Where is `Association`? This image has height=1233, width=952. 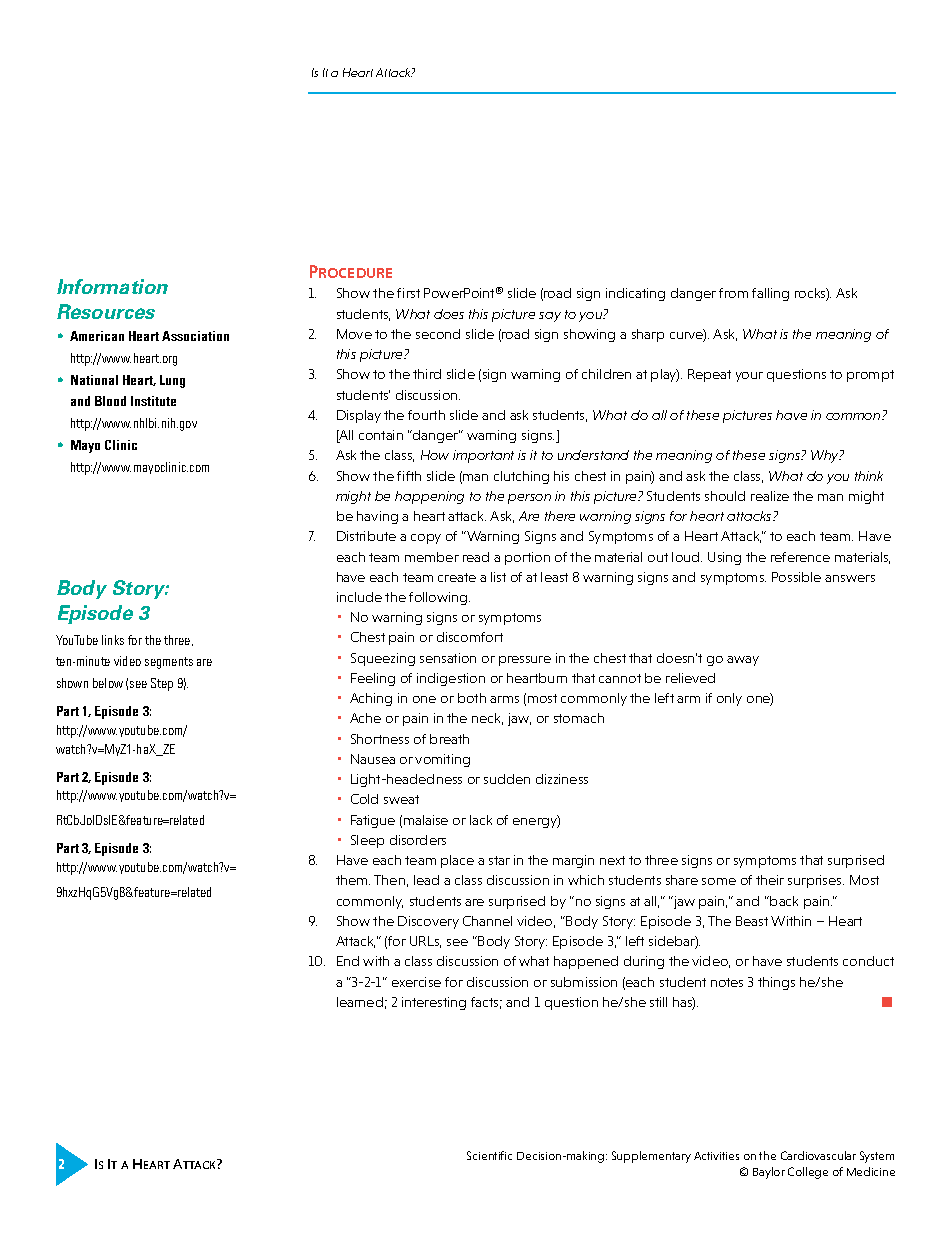 Association is located at coordinates (195, 336).
